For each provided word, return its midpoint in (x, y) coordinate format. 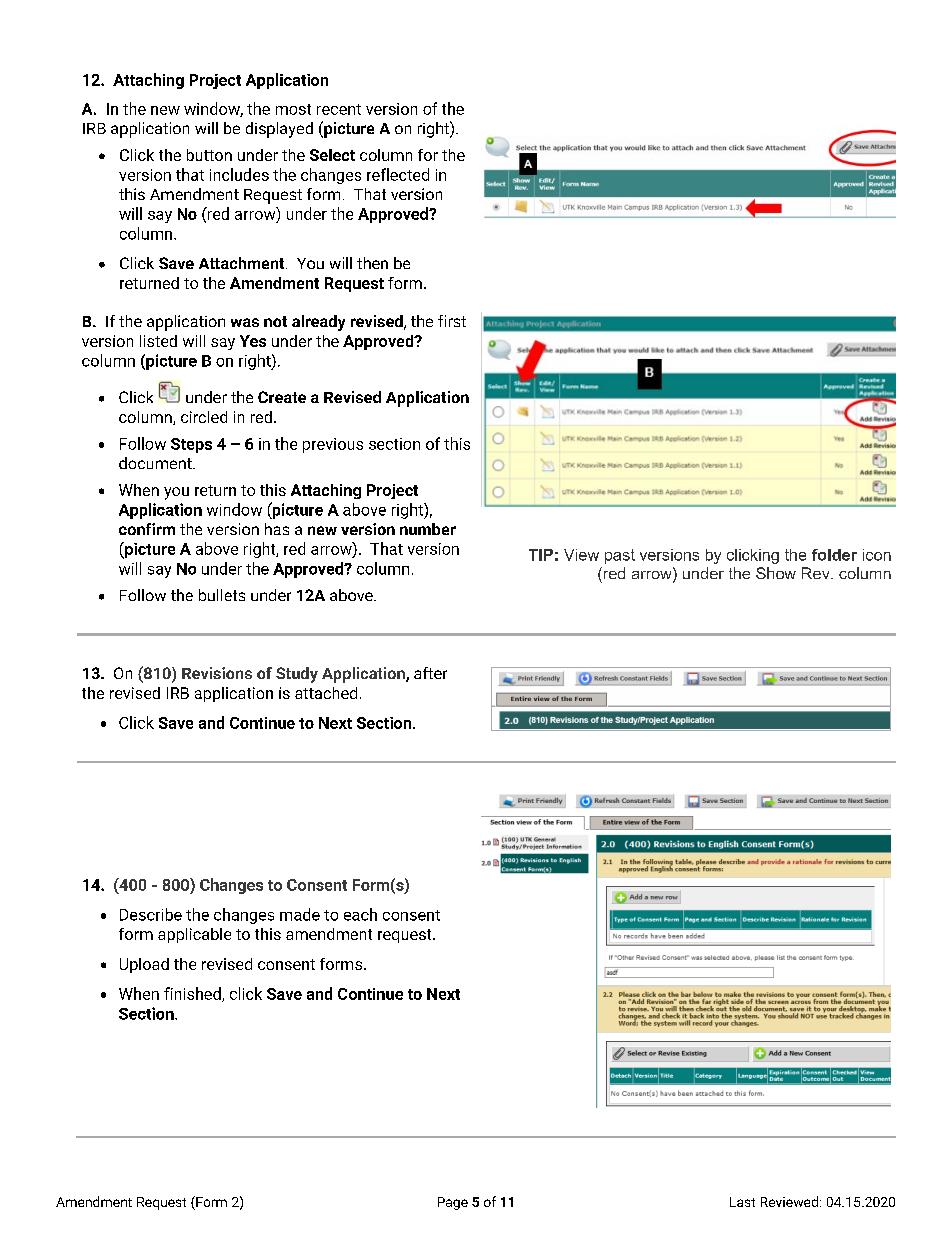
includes (239, 174)
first (452, 321)
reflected (398, 174)
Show (776, 573)
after (430, 673)
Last (742, 1202)
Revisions (217, 673)
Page (453, 1203)
